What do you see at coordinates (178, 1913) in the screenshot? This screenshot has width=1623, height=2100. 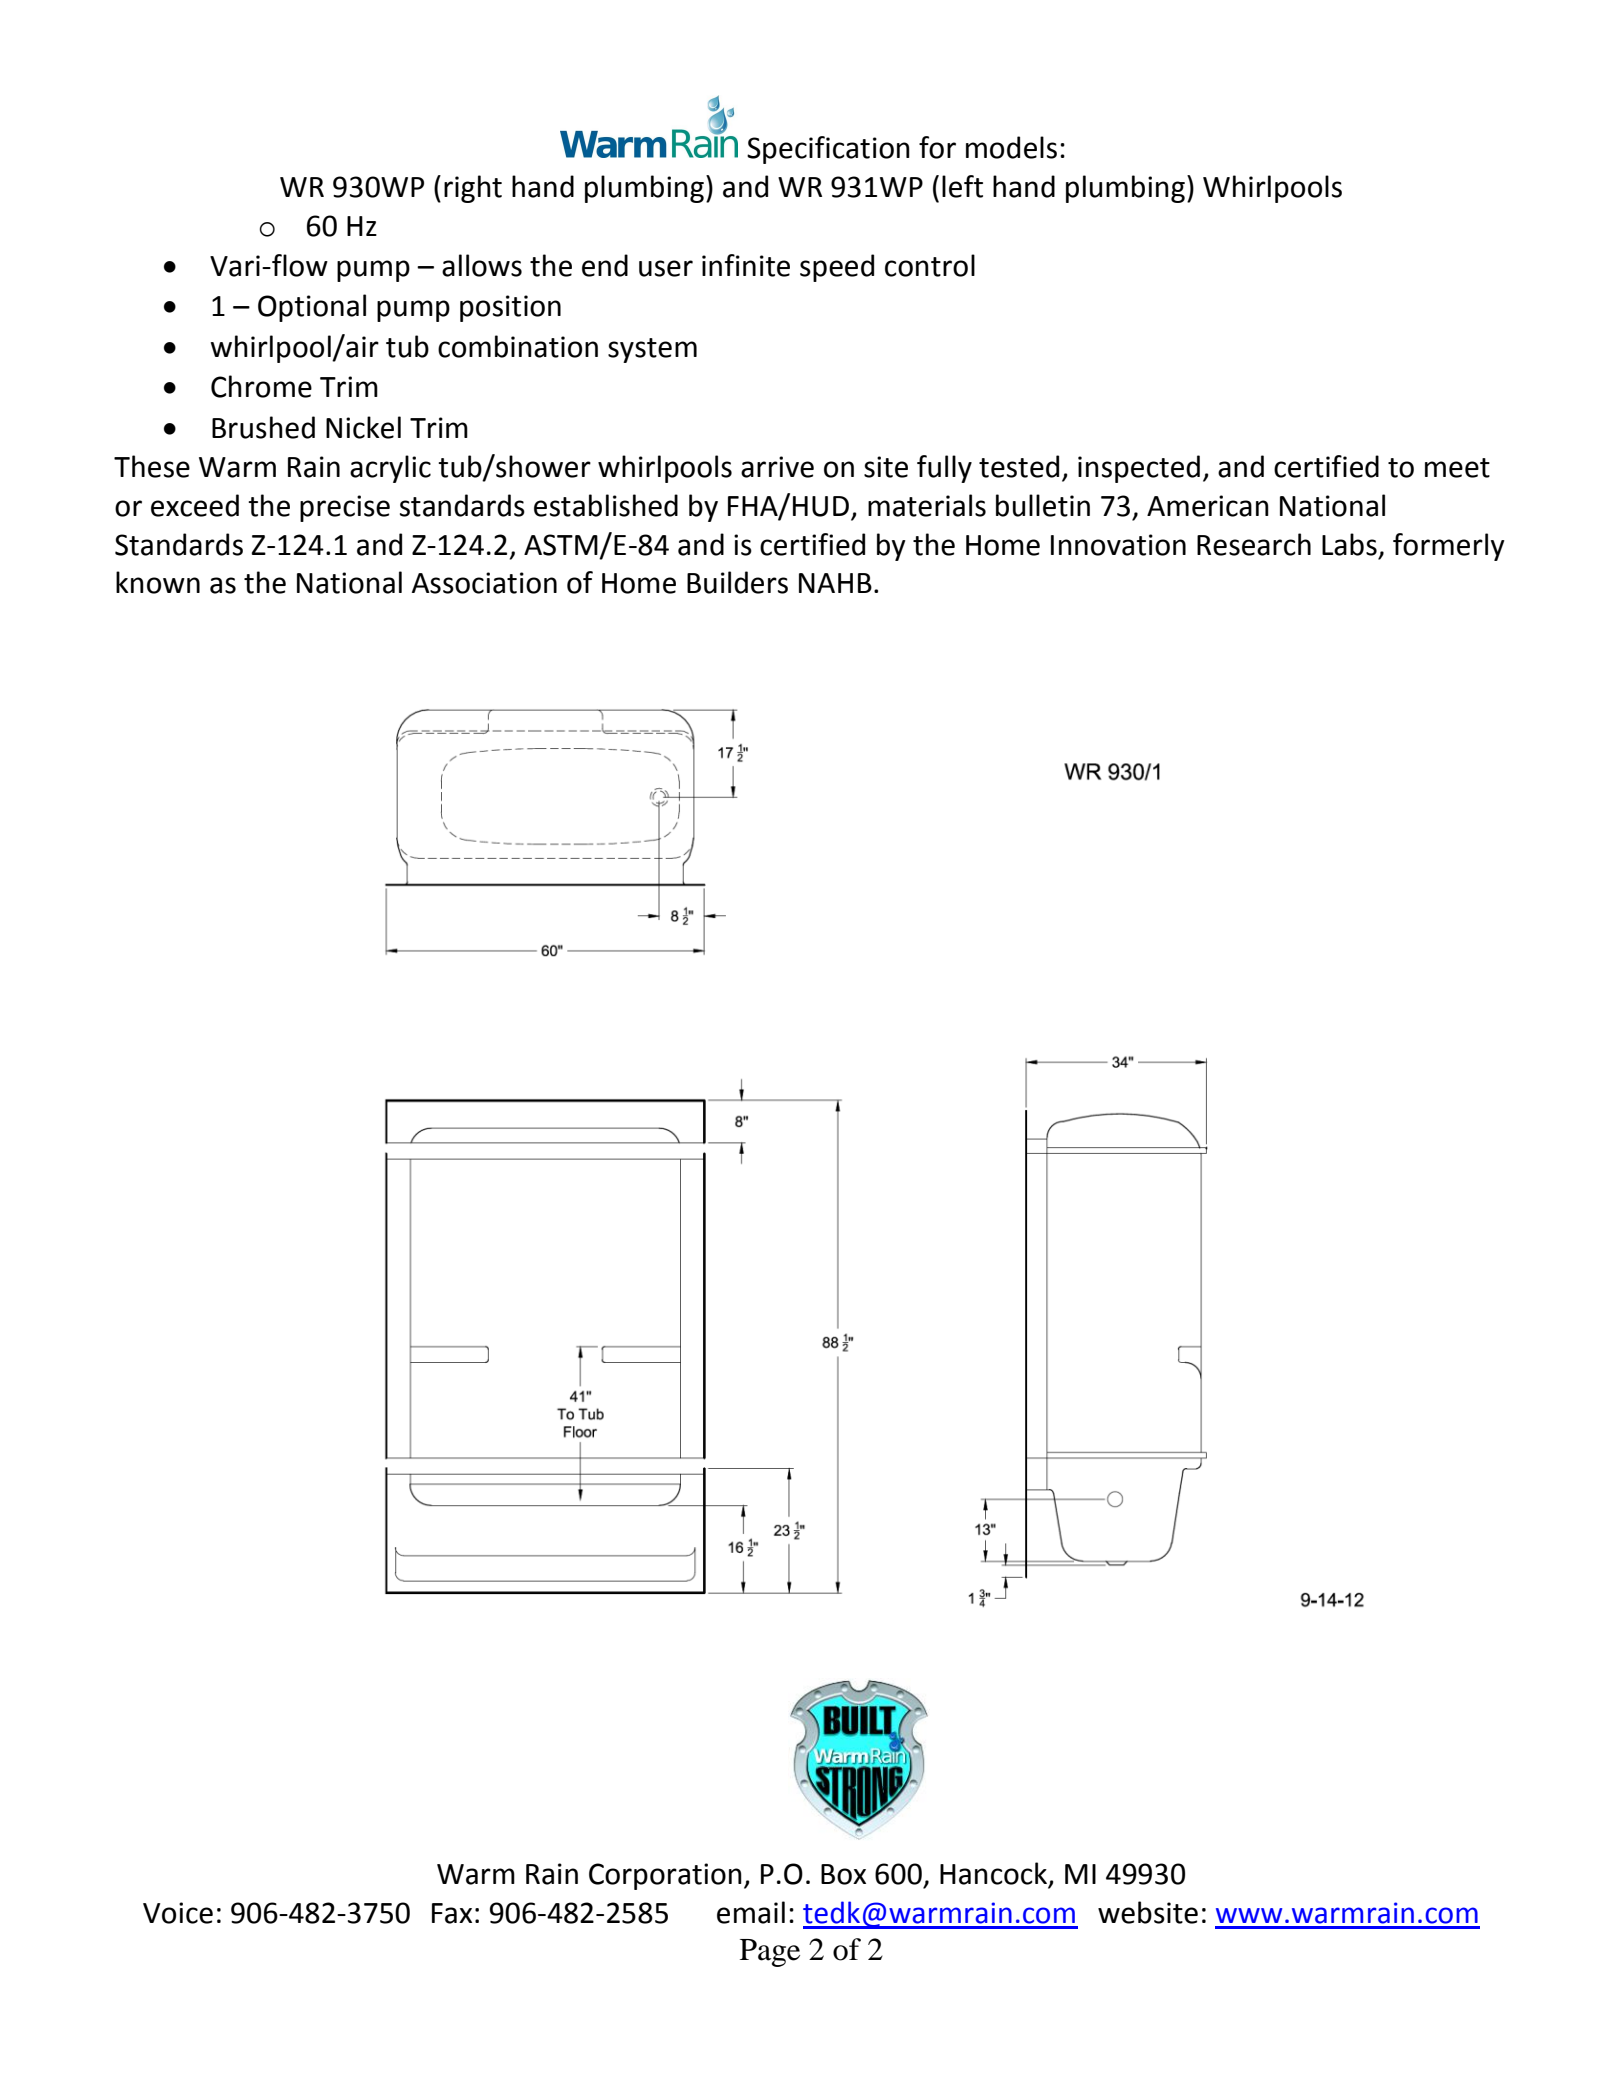 I see `Voice` at bounding box center [178, 1913].
